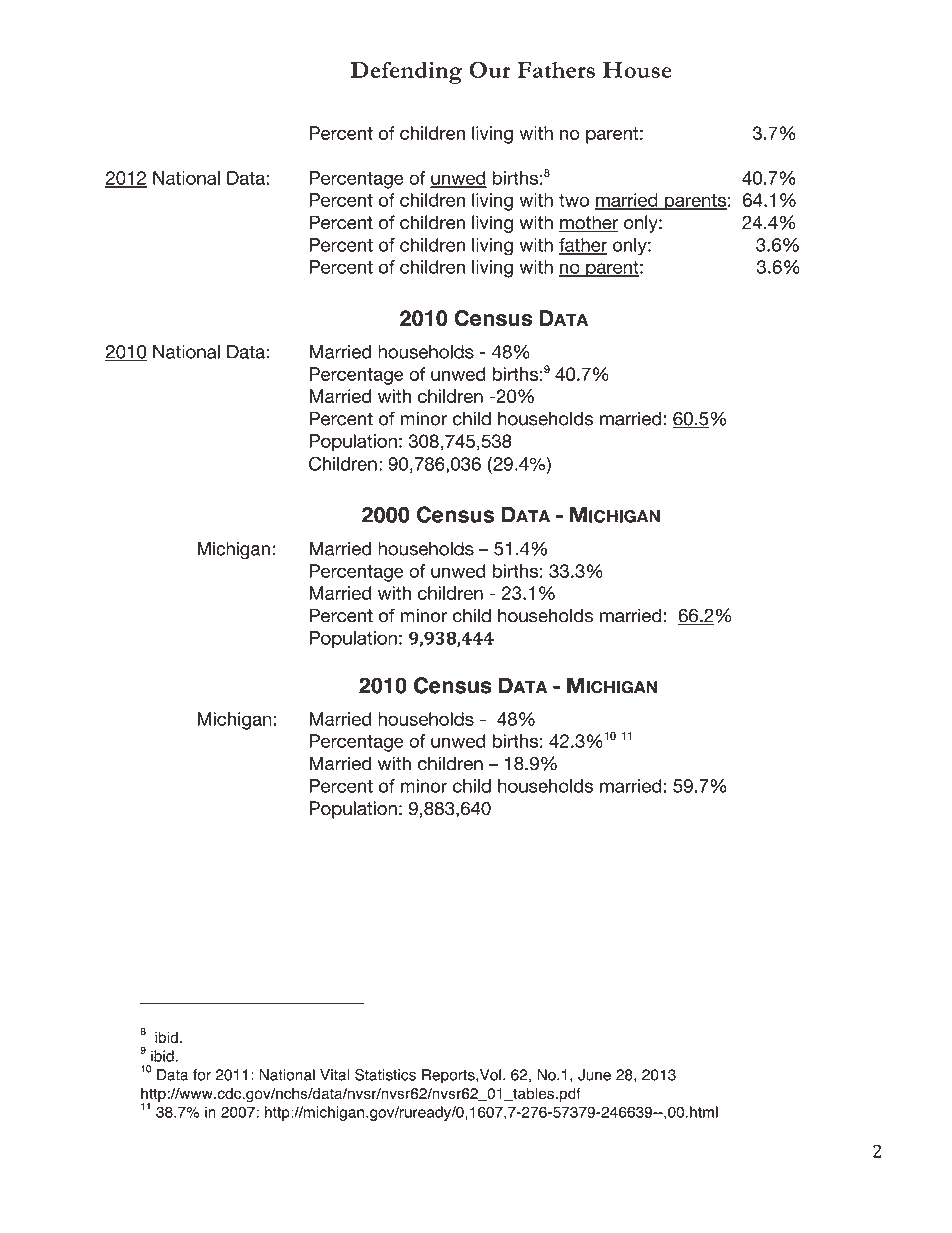 The height and width of the image is (1233, 952). I want to click on Vital, so click(335, 1075).
